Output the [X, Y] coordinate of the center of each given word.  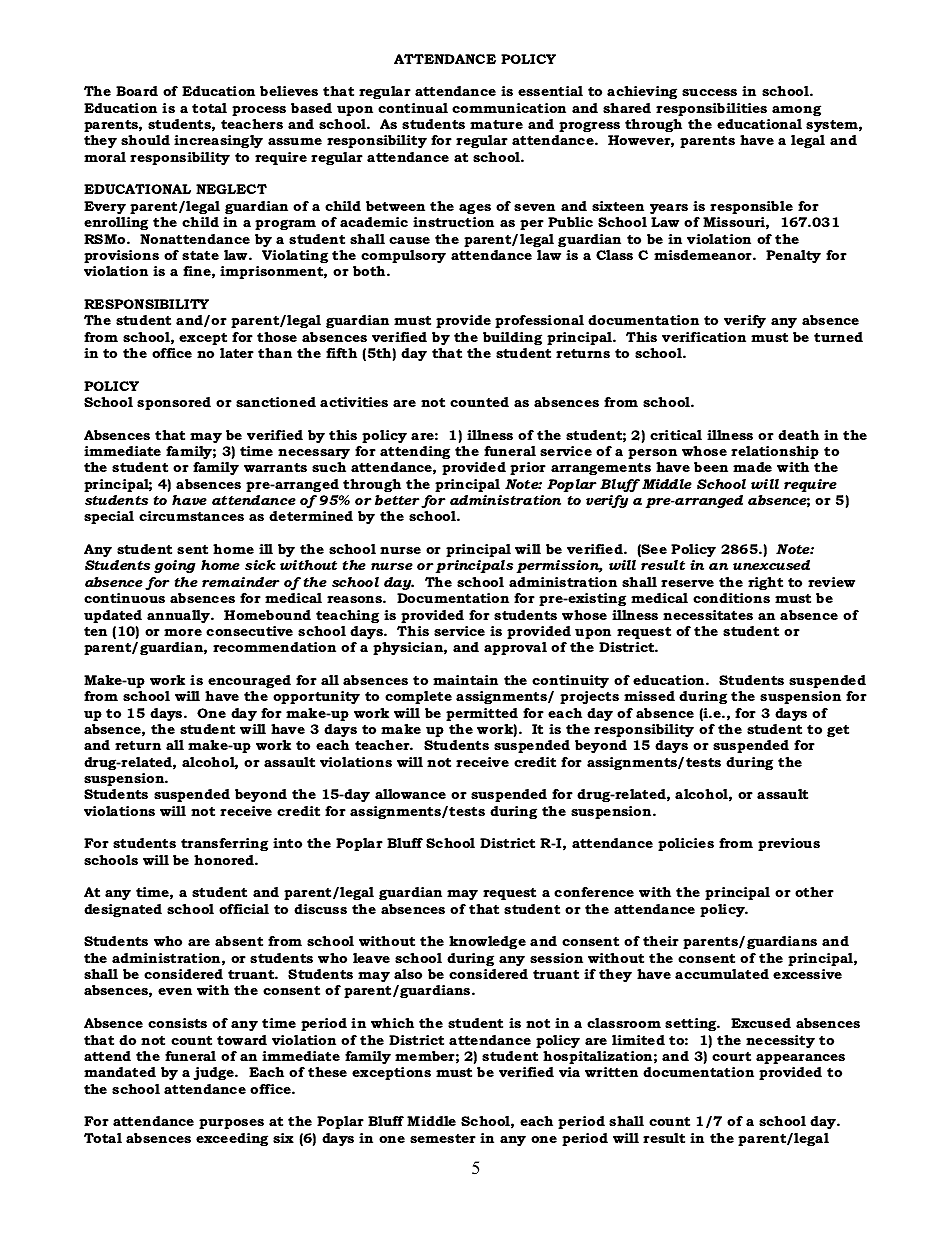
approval [515, 648]
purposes [231, 1124]
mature [496, 124]
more [183, 632]
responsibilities [711, 109]
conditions [731, 598]
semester [443, 1138]
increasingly [218, 141]
